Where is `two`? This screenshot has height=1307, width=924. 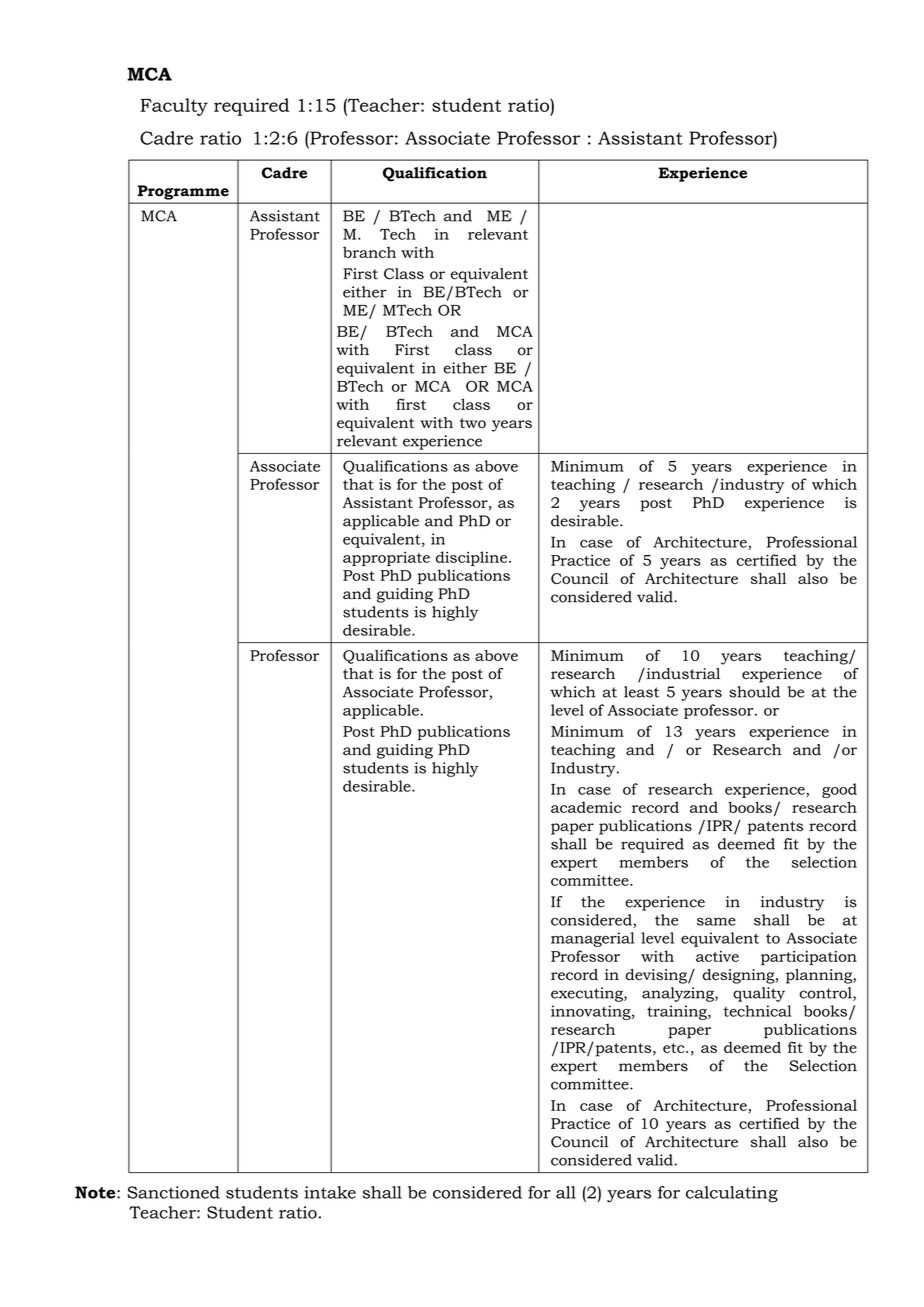
two is located at coordinates (473, 423).
